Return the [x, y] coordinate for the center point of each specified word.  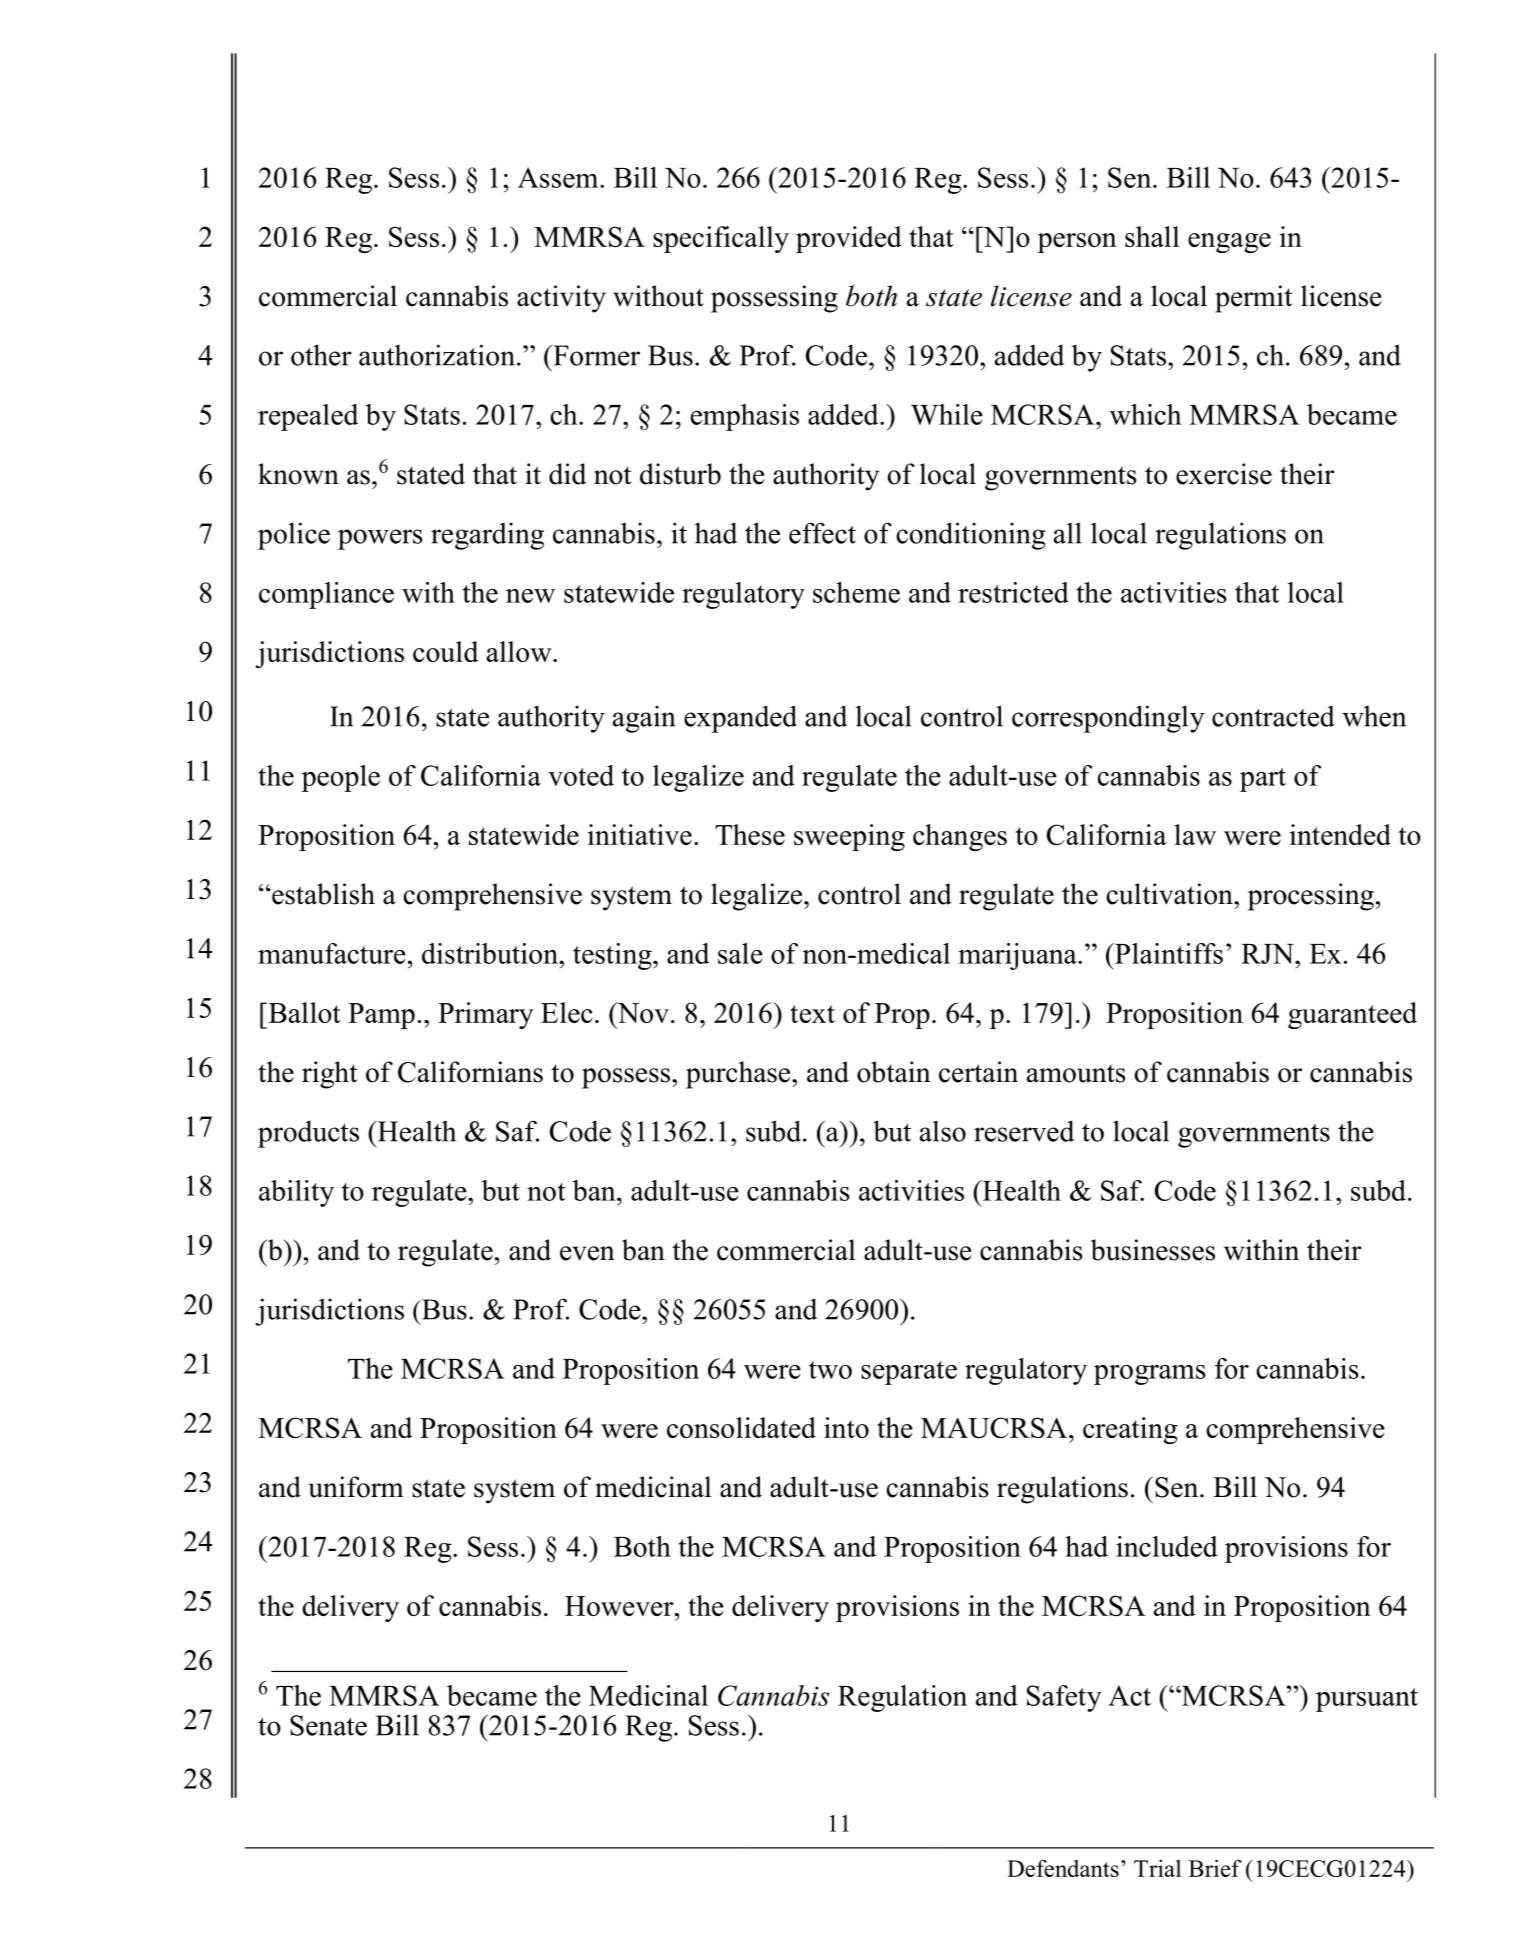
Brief [1215, 1868]
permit [1254, 299]
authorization [437, 355]
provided [849, 239]
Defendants [1063, 1868]
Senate [328, 1725]
